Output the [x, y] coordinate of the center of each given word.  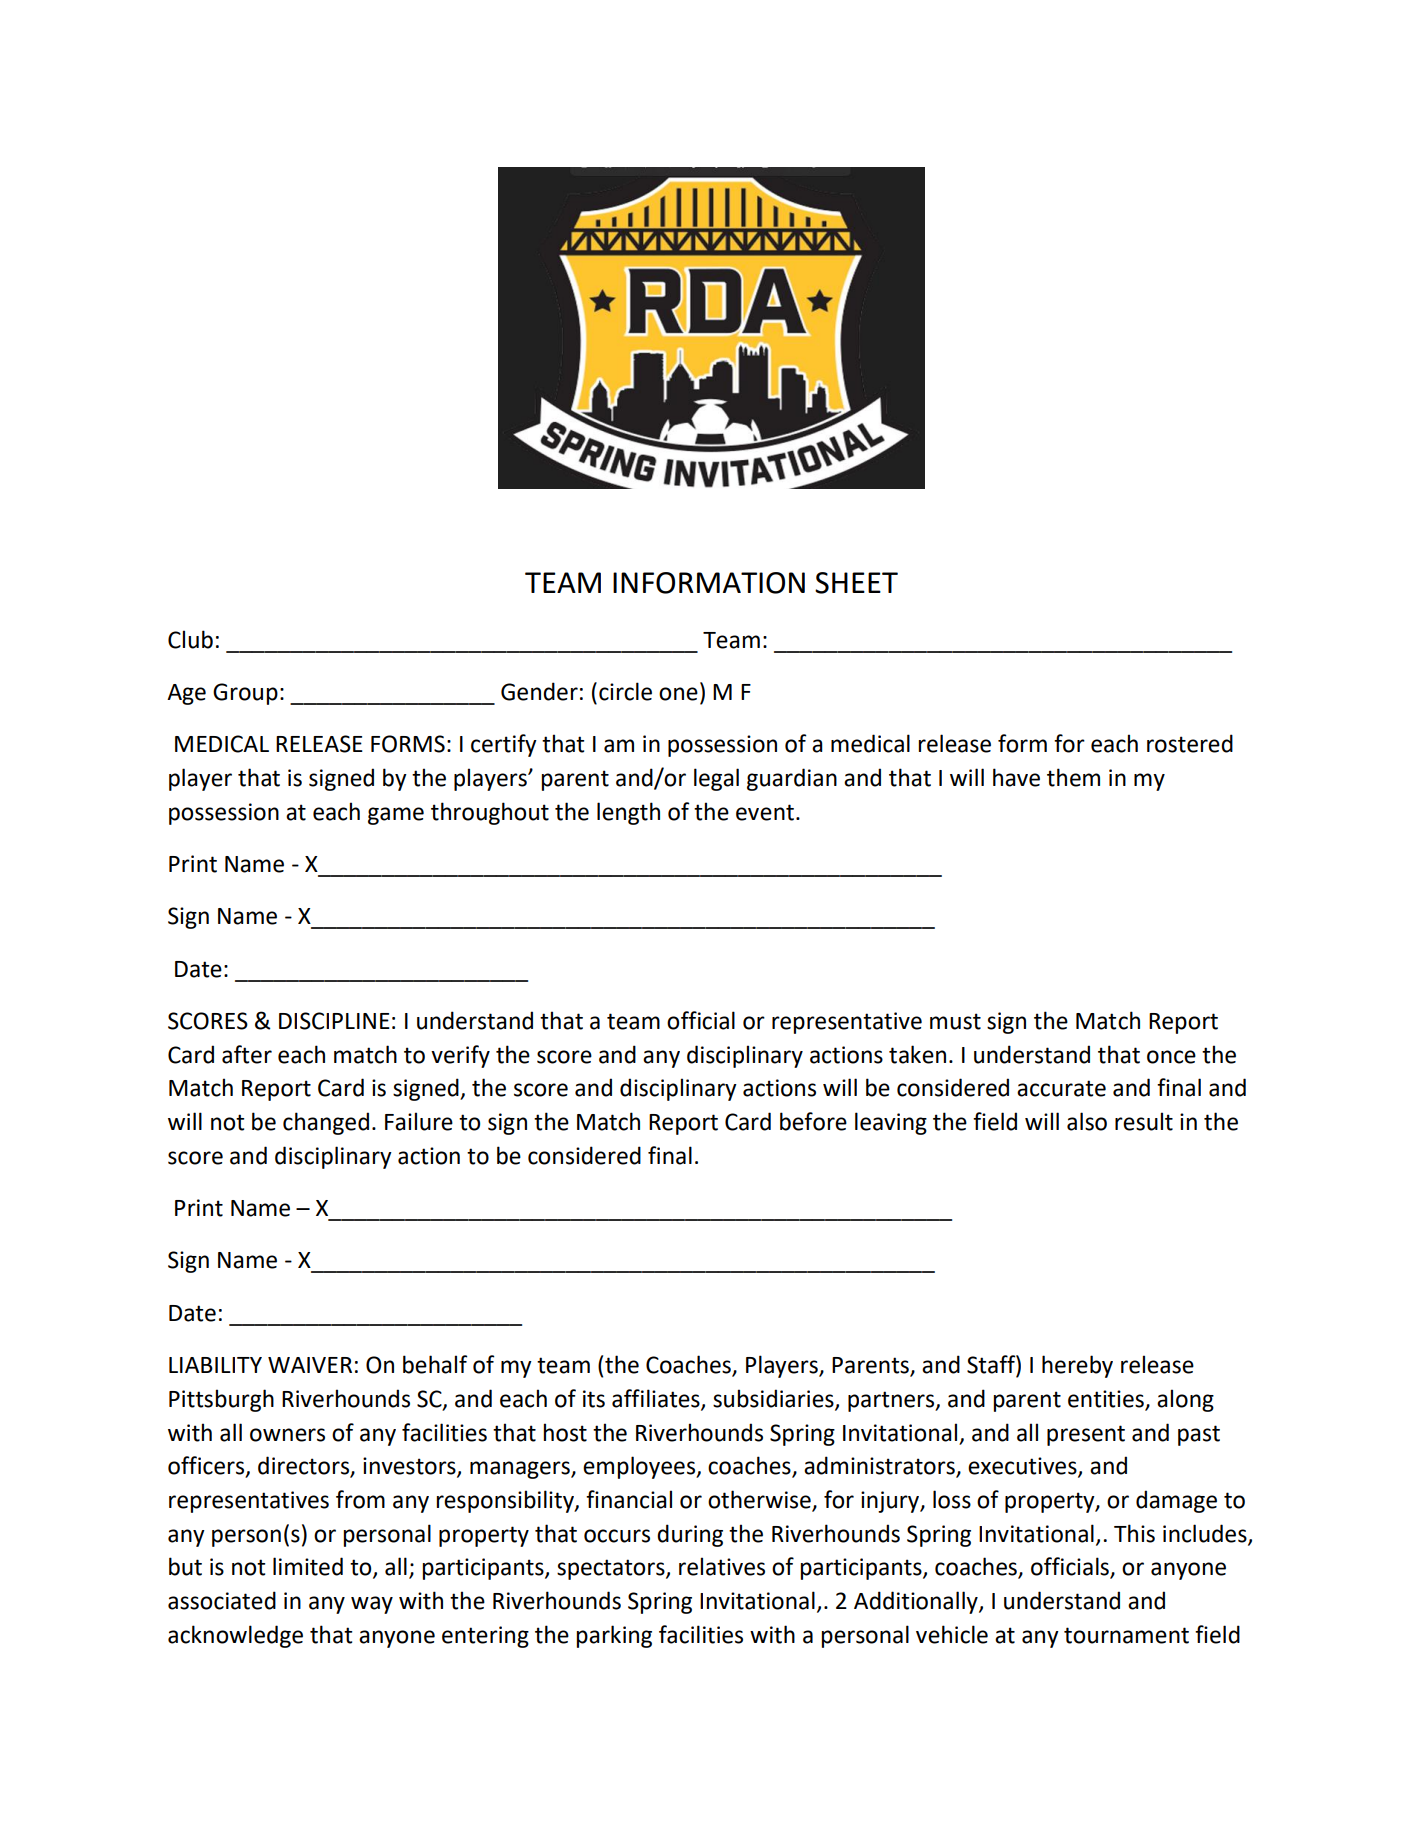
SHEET [856, 583]
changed [326, 1123]
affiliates [657, 1399]
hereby [1077, 1366]
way [372, 1605]
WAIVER [310, 1365]
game [396, 816]
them [1073, 777]
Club [190, 639]
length [628, 813]
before [813, 1121]
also [1087, 1121]
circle [625, 691]
